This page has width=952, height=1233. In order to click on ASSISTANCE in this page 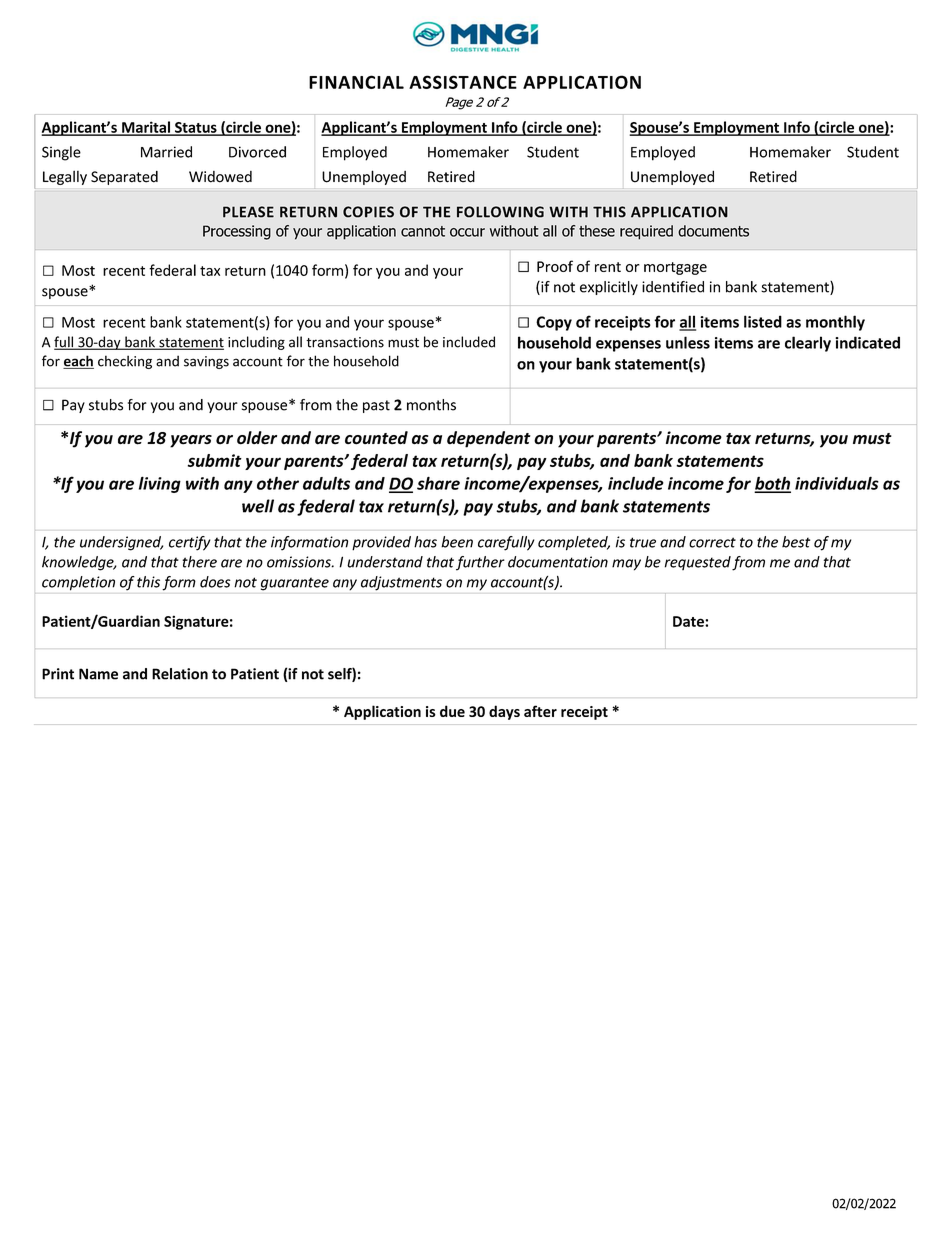, I will do `click(463, 82)`.
